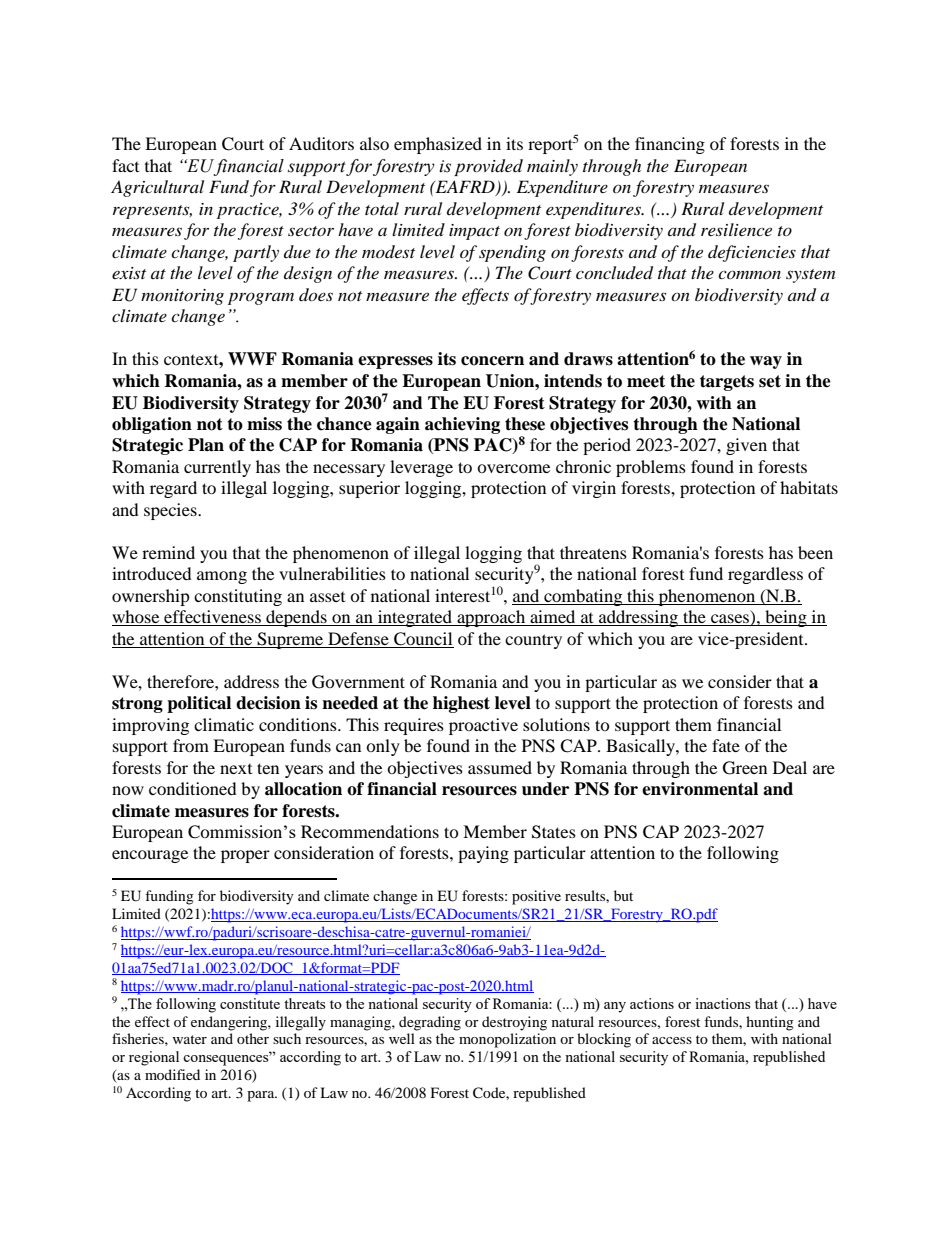 The width and height of the screenshot is (952, 1233). I want to click on financing, so click(670, 145).
